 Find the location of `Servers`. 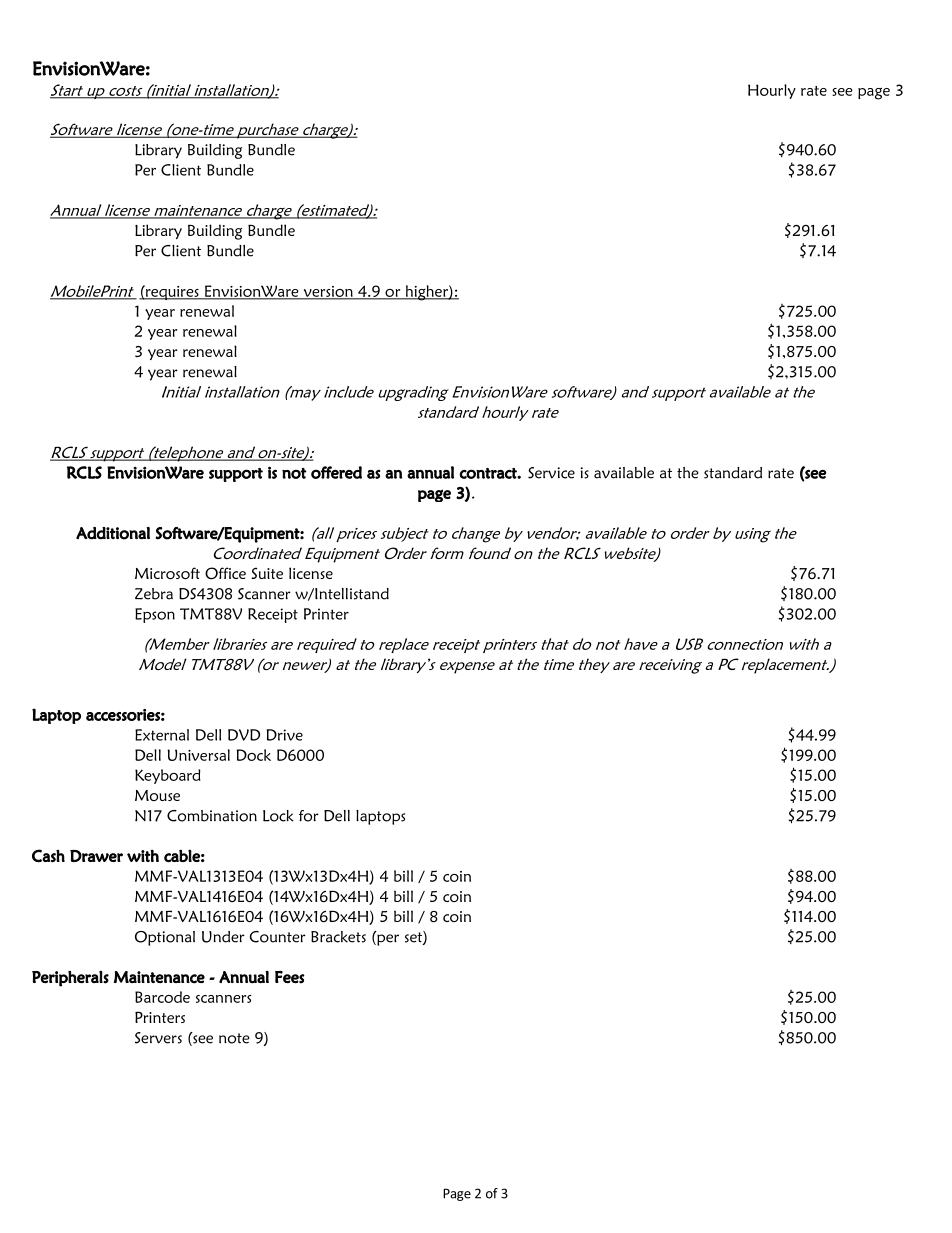

Servers is located at coordinates (158, 1038).
